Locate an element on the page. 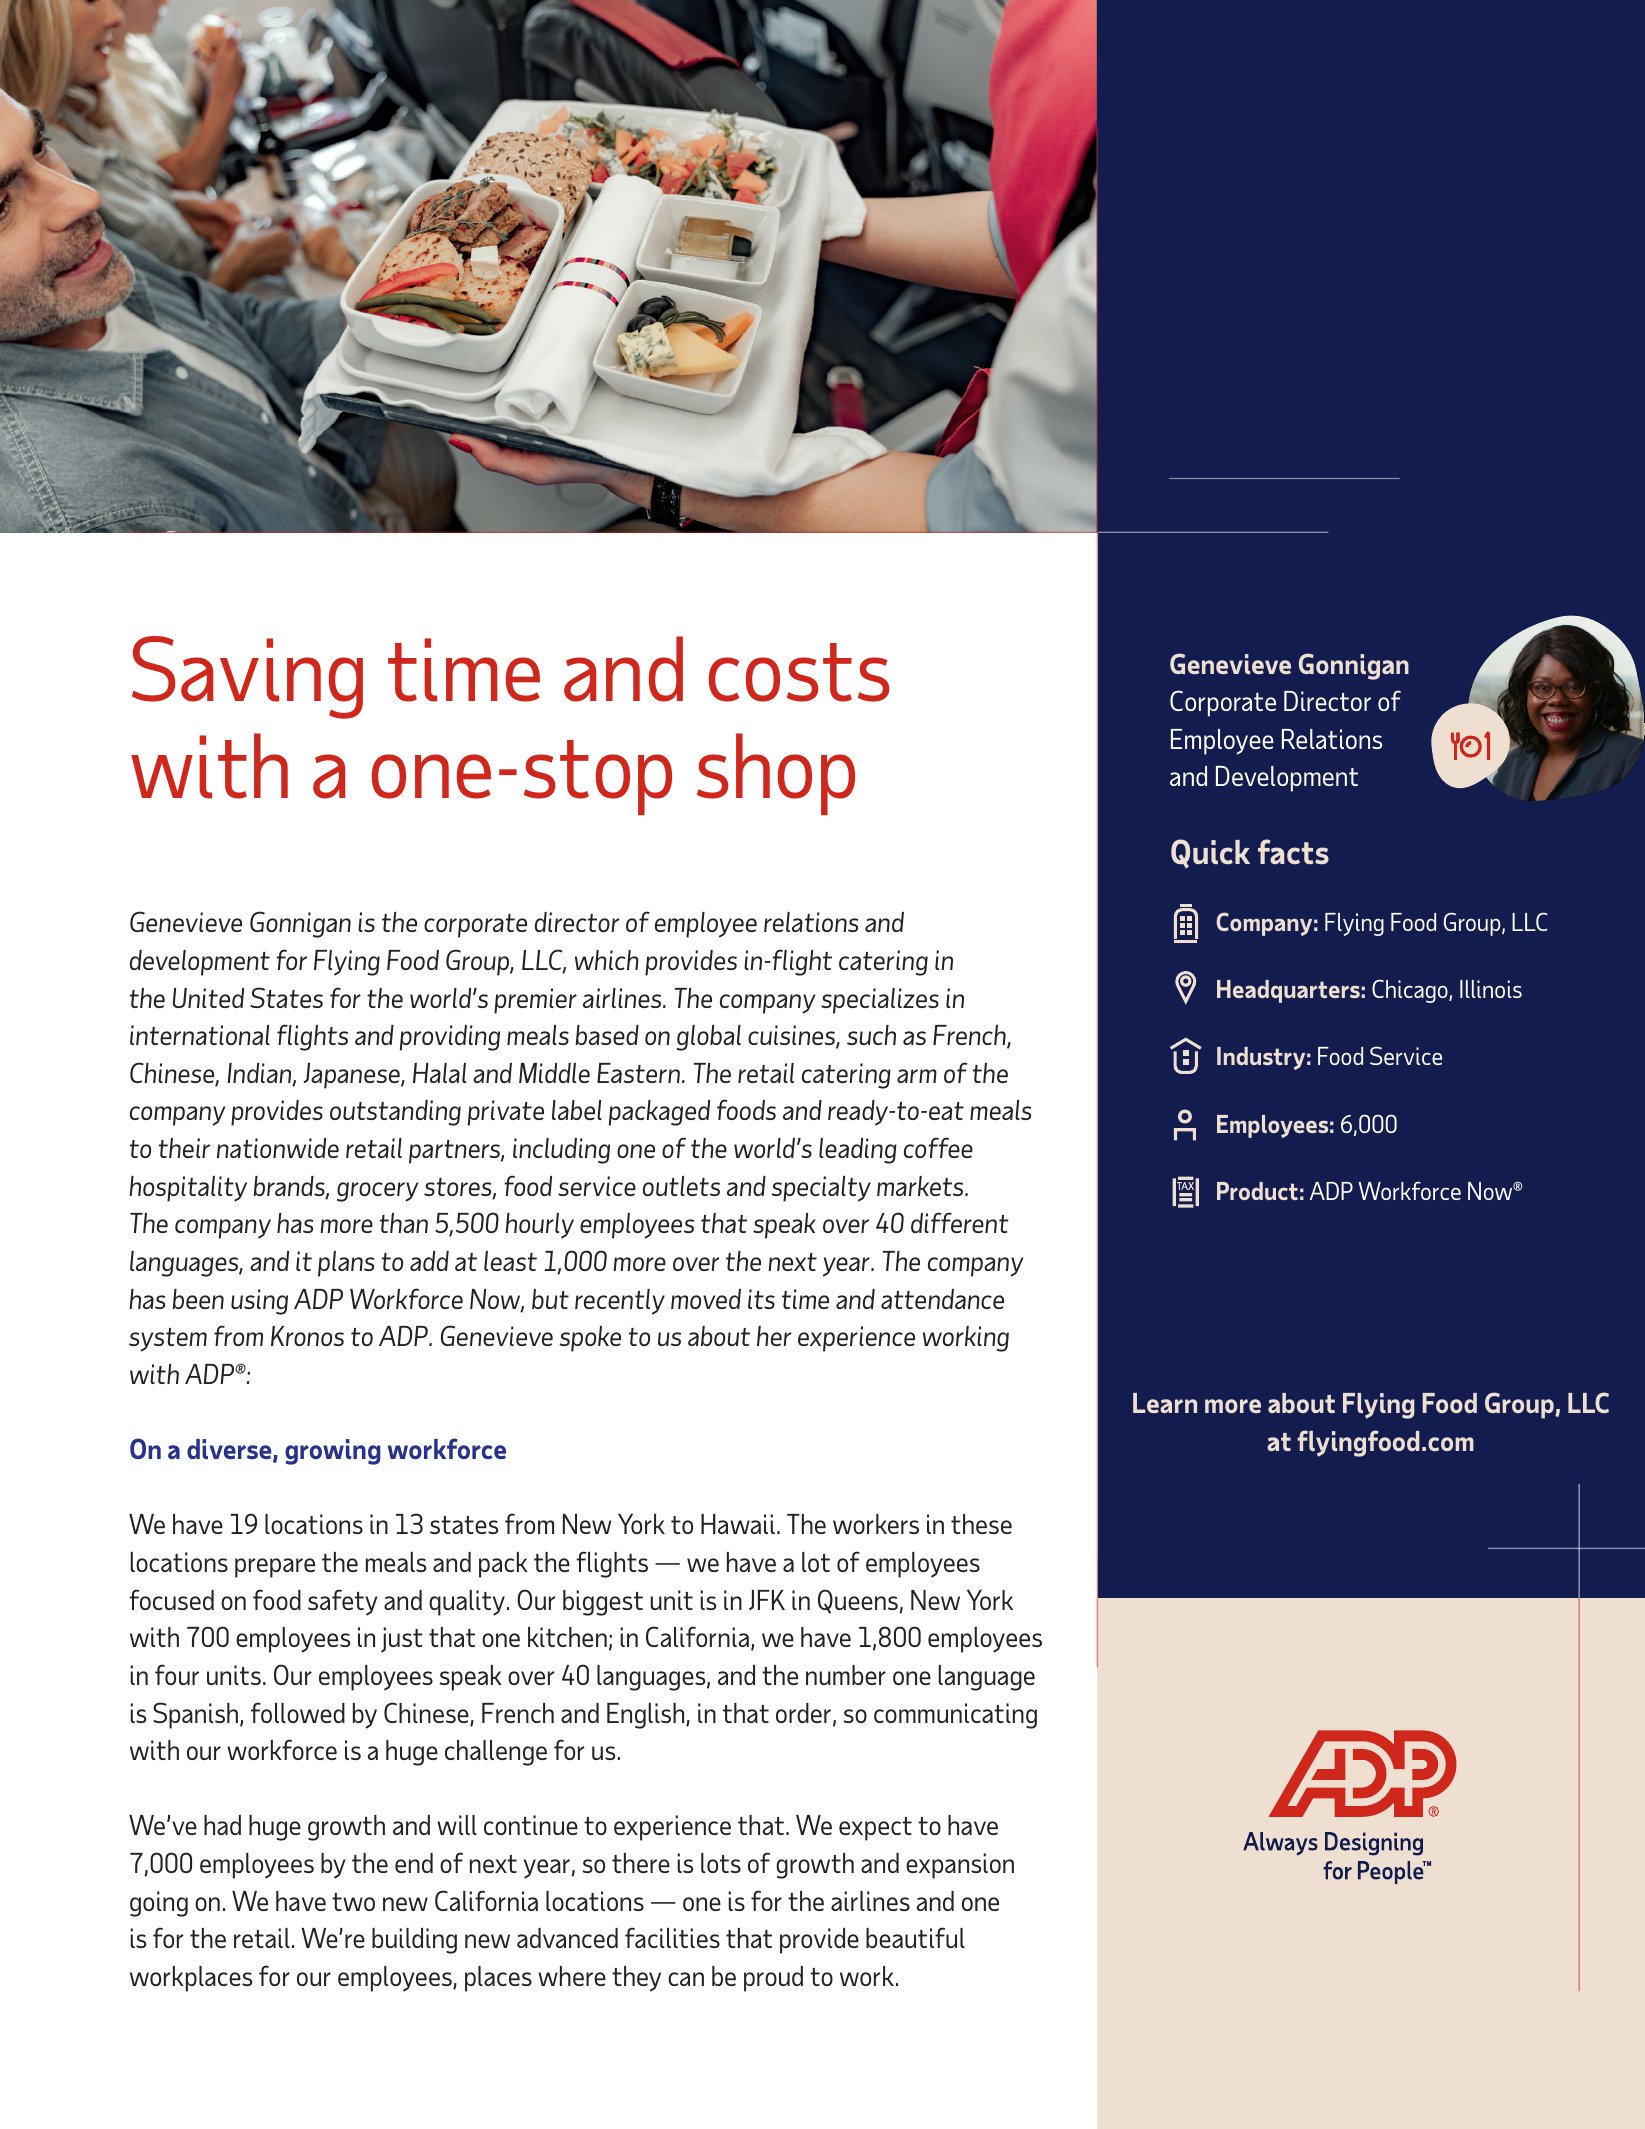  two is located at coordinates (353, 1902).
